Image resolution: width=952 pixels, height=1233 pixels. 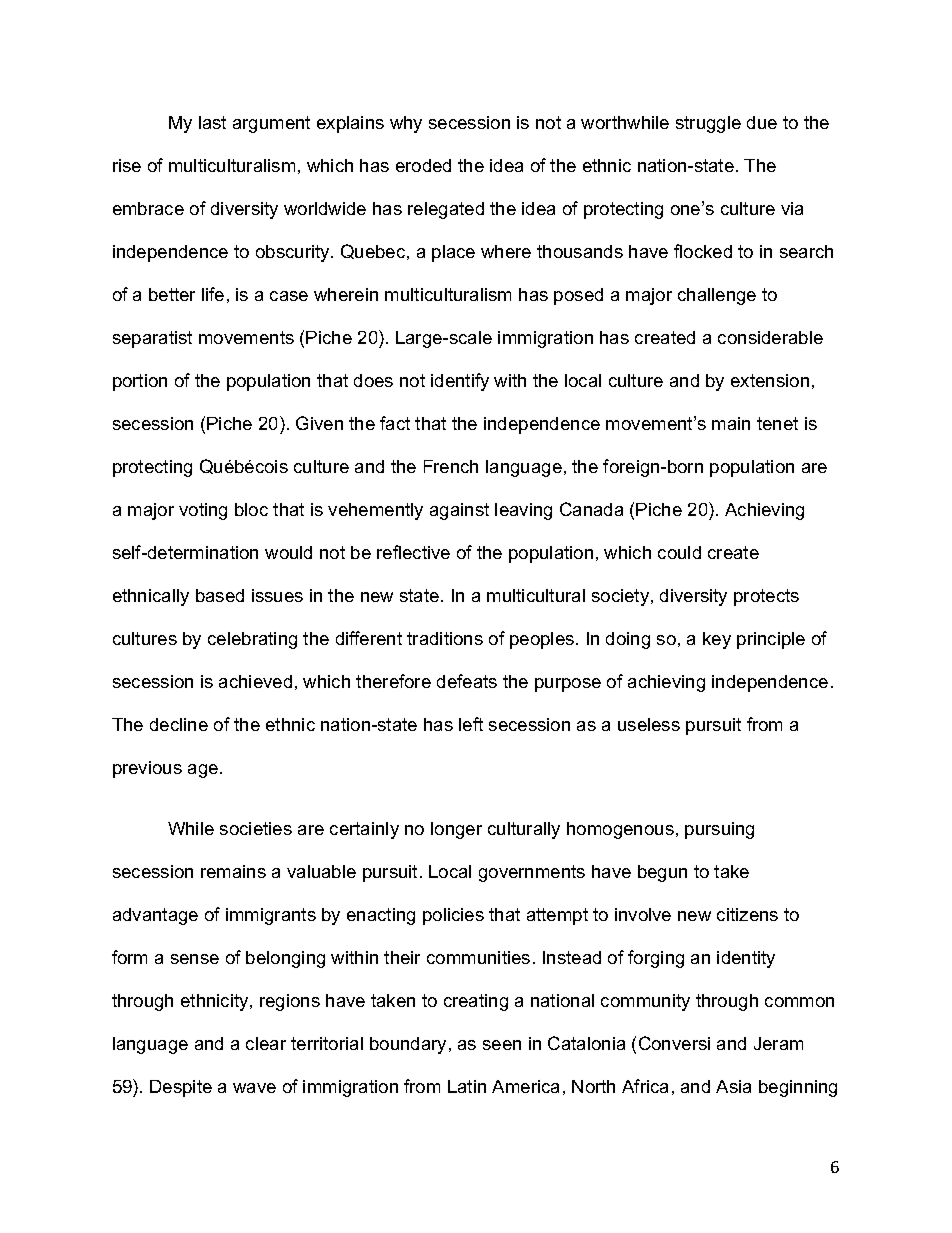 I want to click on struggle, so click(x=708, y=124).
